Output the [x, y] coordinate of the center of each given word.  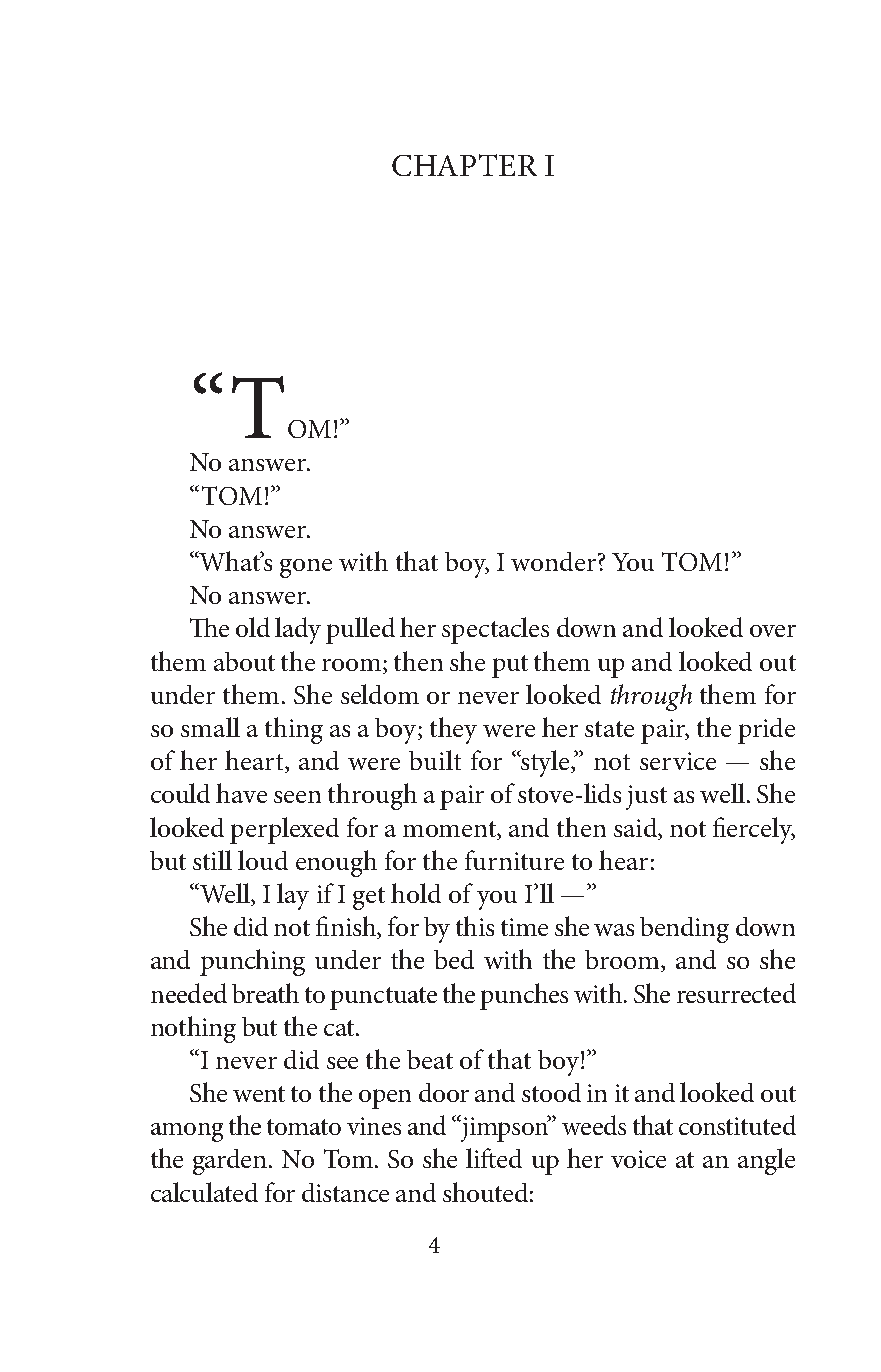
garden [231, 1162]
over [773, 631]
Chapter [464, 165]
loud [263, 860]
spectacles [495, 630]
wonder [553, 561]
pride [766, 731]
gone [306, 568]
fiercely [754, 830]
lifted [494, 1158]
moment [451, 829]
